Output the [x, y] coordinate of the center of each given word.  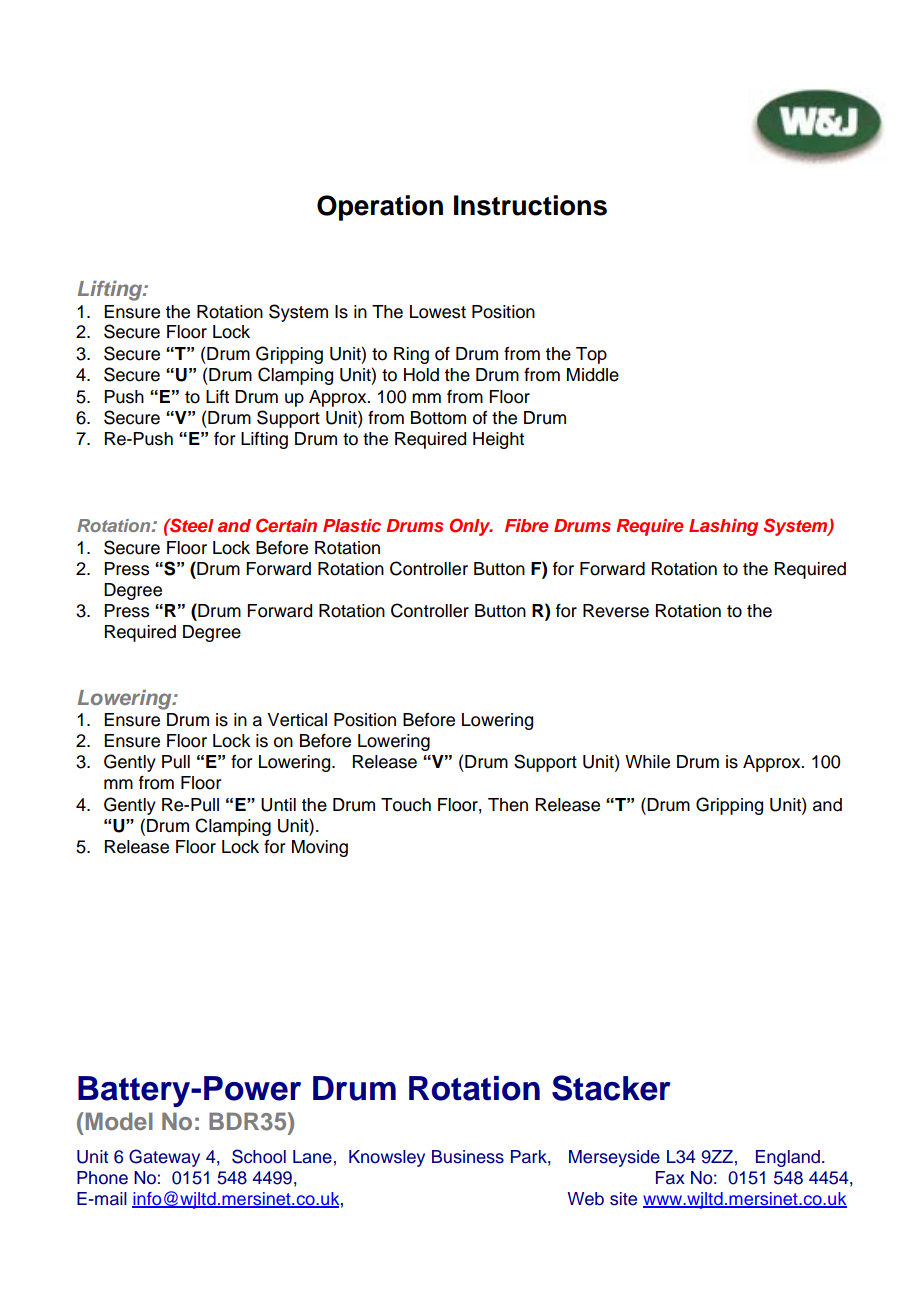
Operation [380, 208]
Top [591, 355]
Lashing [723, 527]
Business [468, 1157]
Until [278, 805]
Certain [286, 525]
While [647, 762]
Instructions [530, 205]
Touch [406, 805]
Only [471, 527]
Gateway [164, 1158]
